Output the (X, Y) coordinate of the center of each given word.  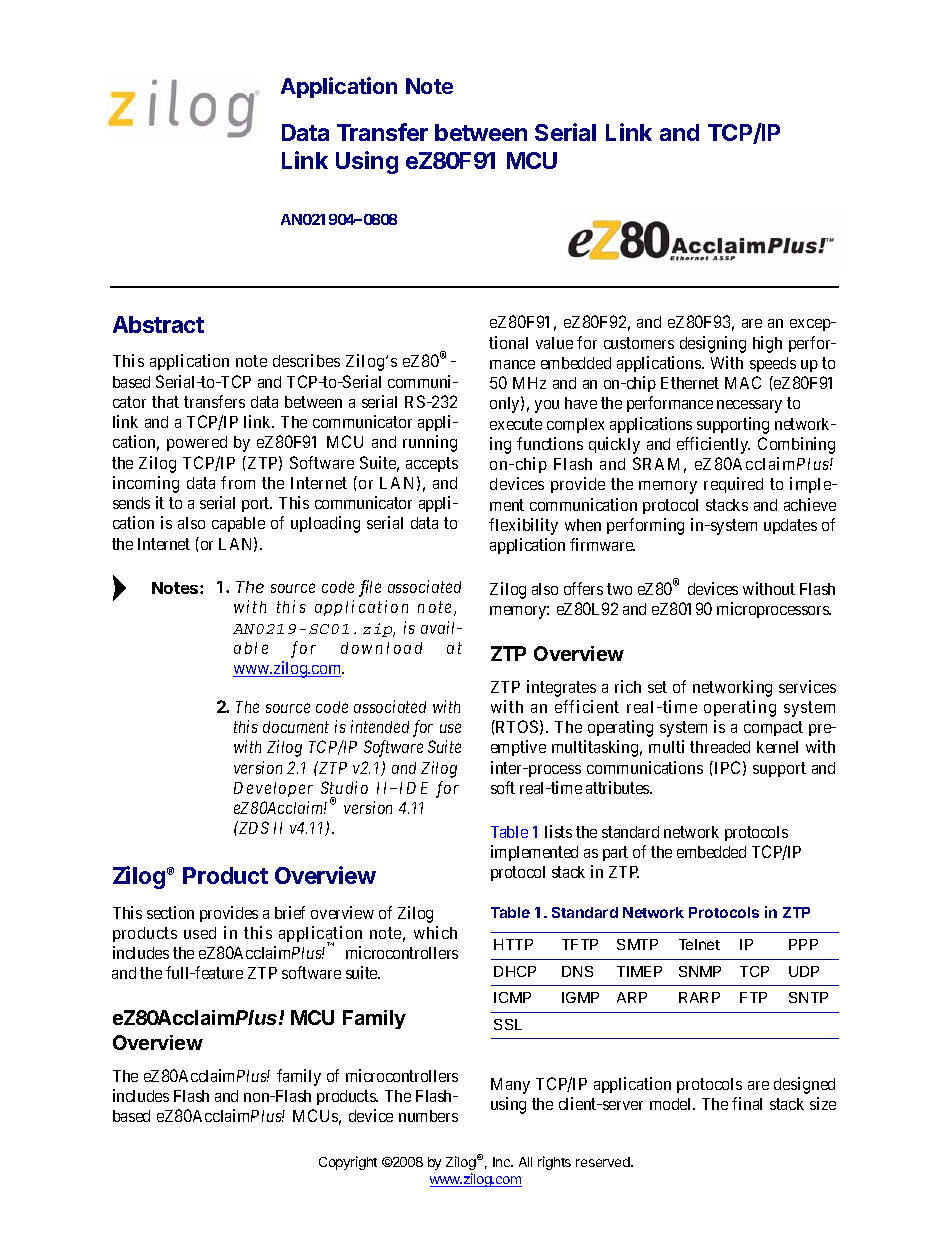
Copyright (348, 1163)
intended (380, 726)
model (672, 1104)
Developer (273, 789)
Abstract (158, 324)
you (547, 406)
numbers (428, 1116)
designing (713, 344)
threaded (720, 747)
